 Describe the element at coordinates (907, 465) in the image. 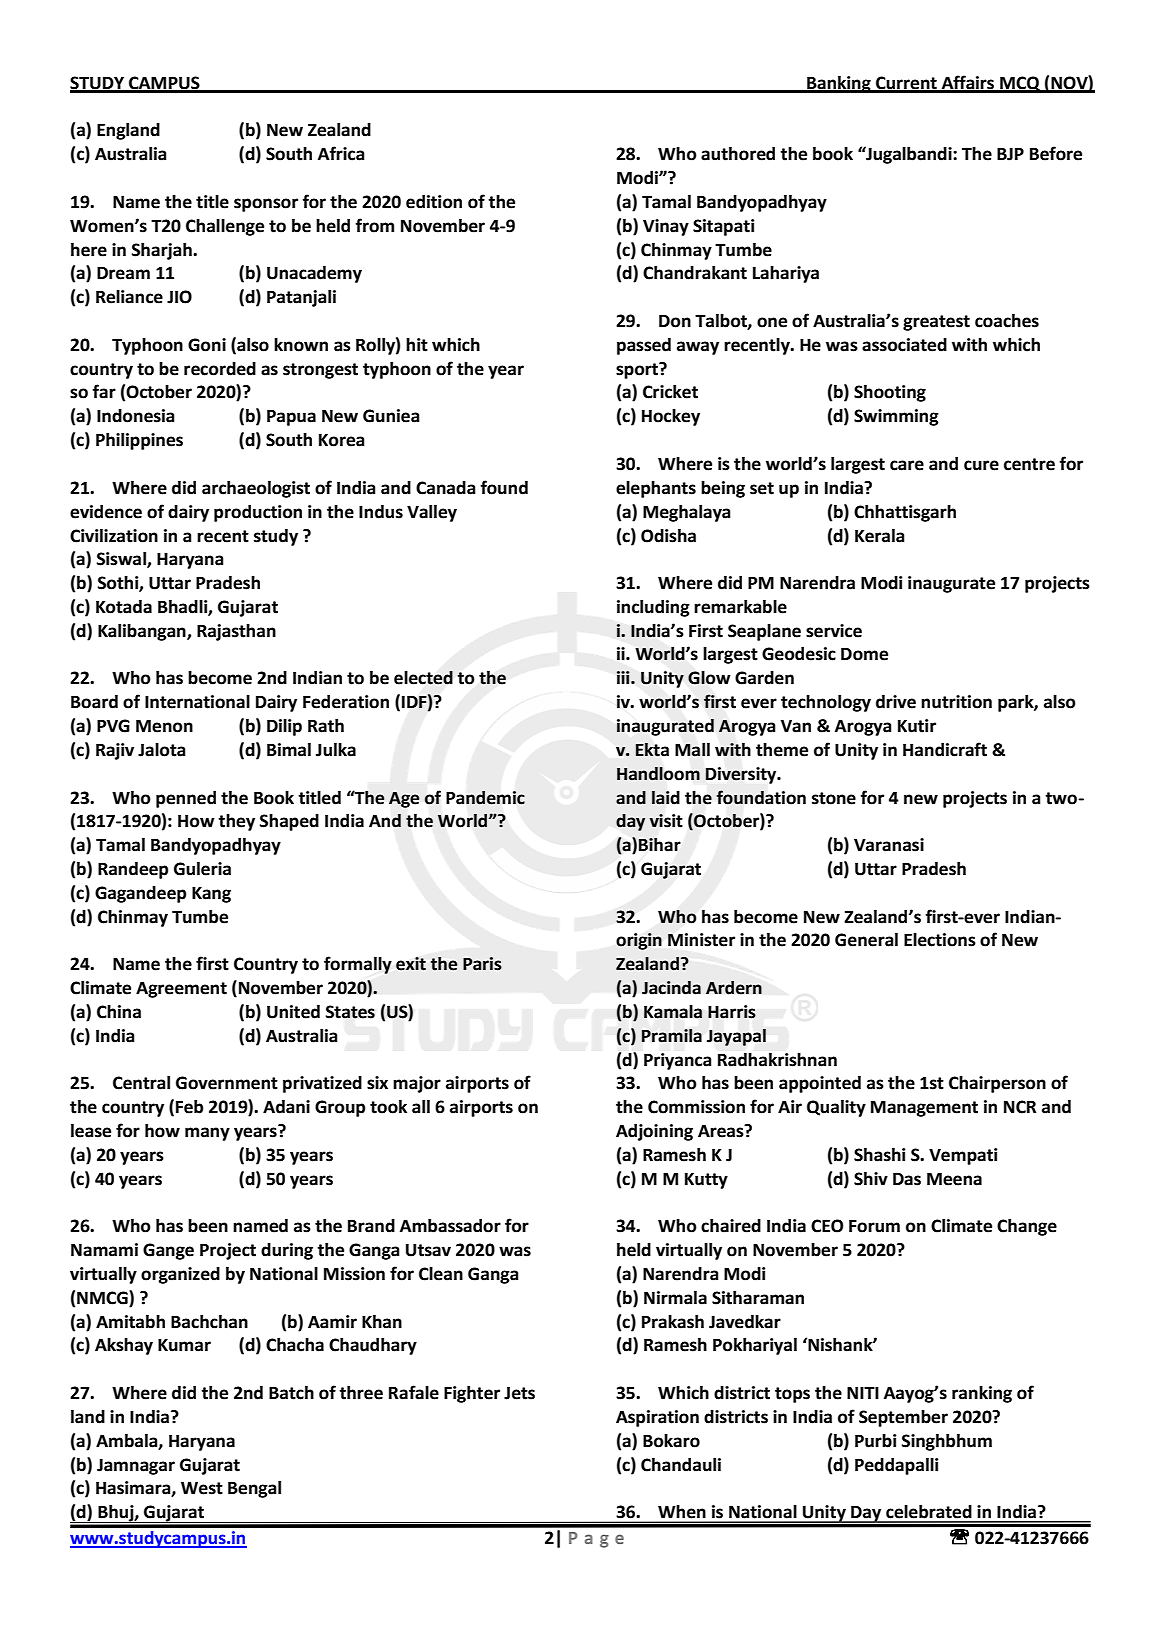

I see `care` at that location.
